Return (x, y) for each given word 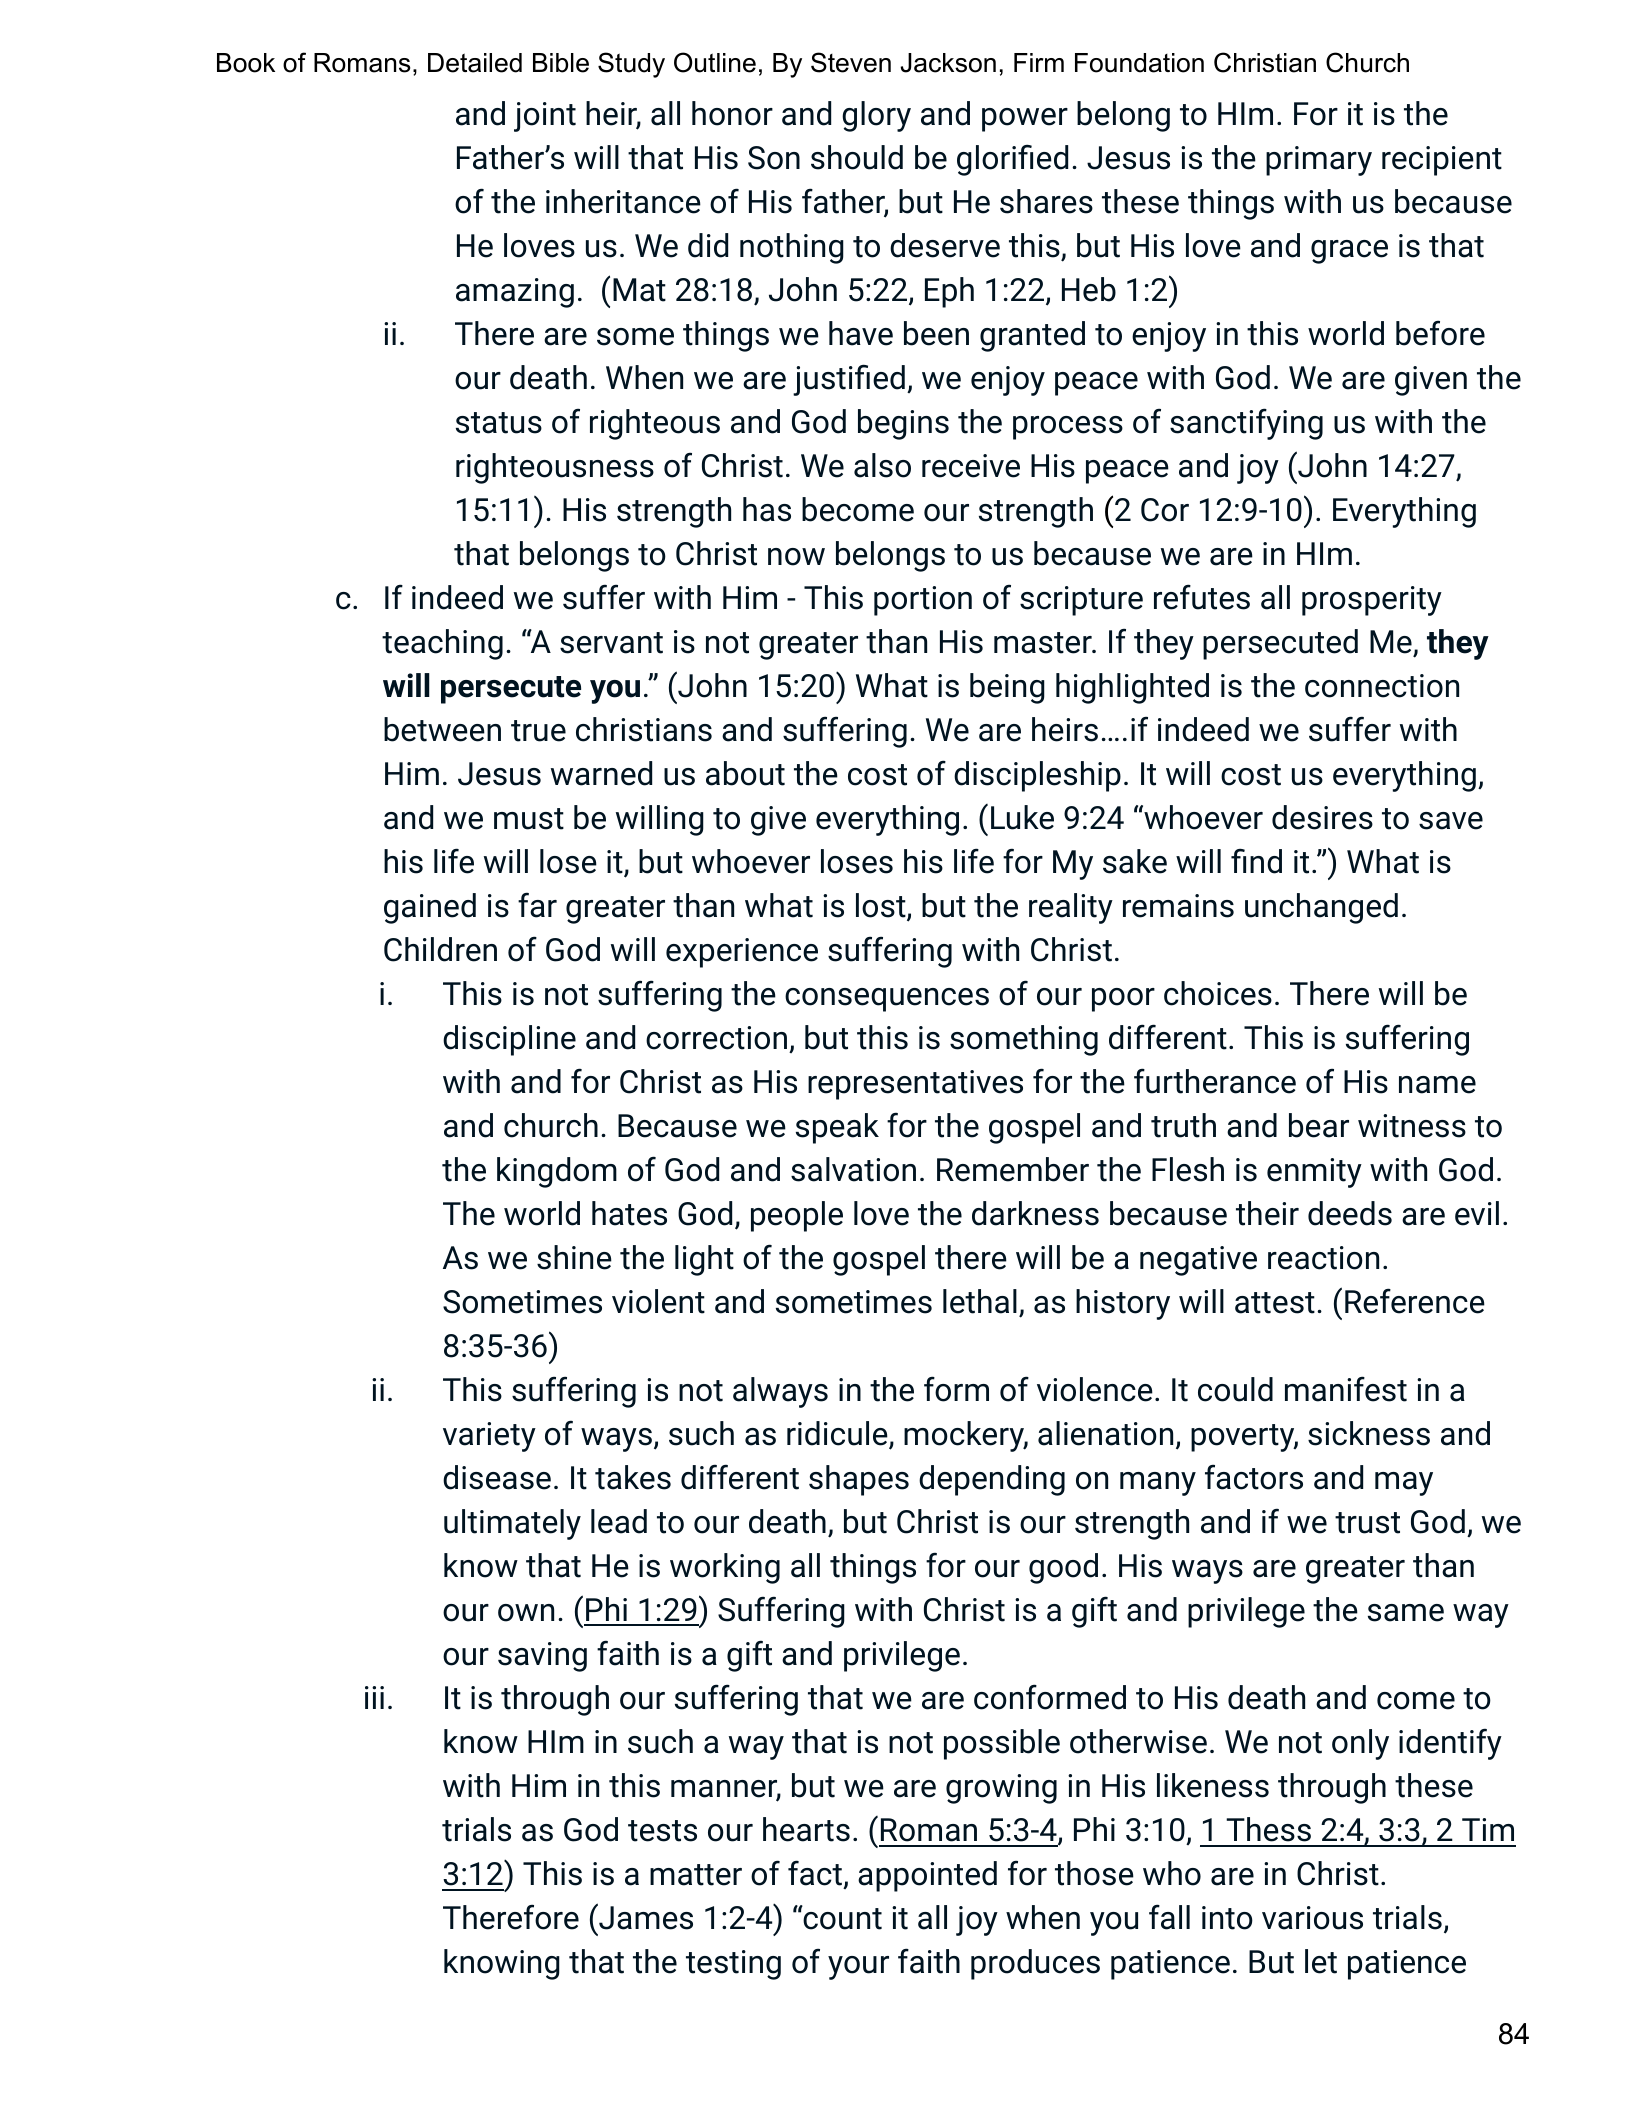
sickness (1369, 1433)
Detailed (475, 63)
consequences (887, 1000)
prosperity (1372, 601)
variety (489, 1437)
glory (876, 116)
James (645, 1917)
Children (440, 949)
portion (923, 601)
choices (1218, 993)
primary (1319, 161)
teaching (442, 644)
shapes (859, 1480)
